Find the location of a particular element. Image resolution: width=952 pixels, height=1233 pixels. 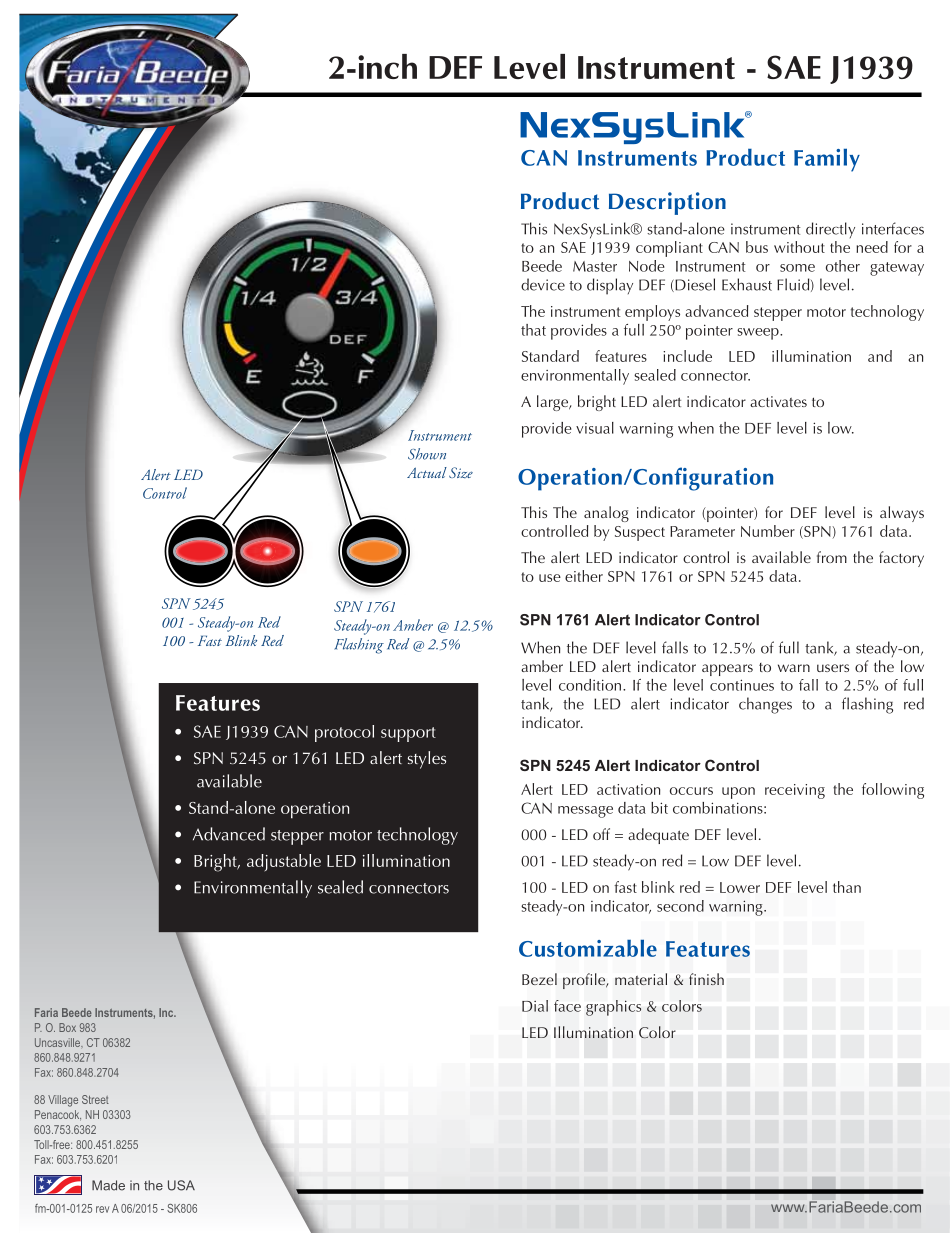

Bezel is located at coordinates (539, 979).
